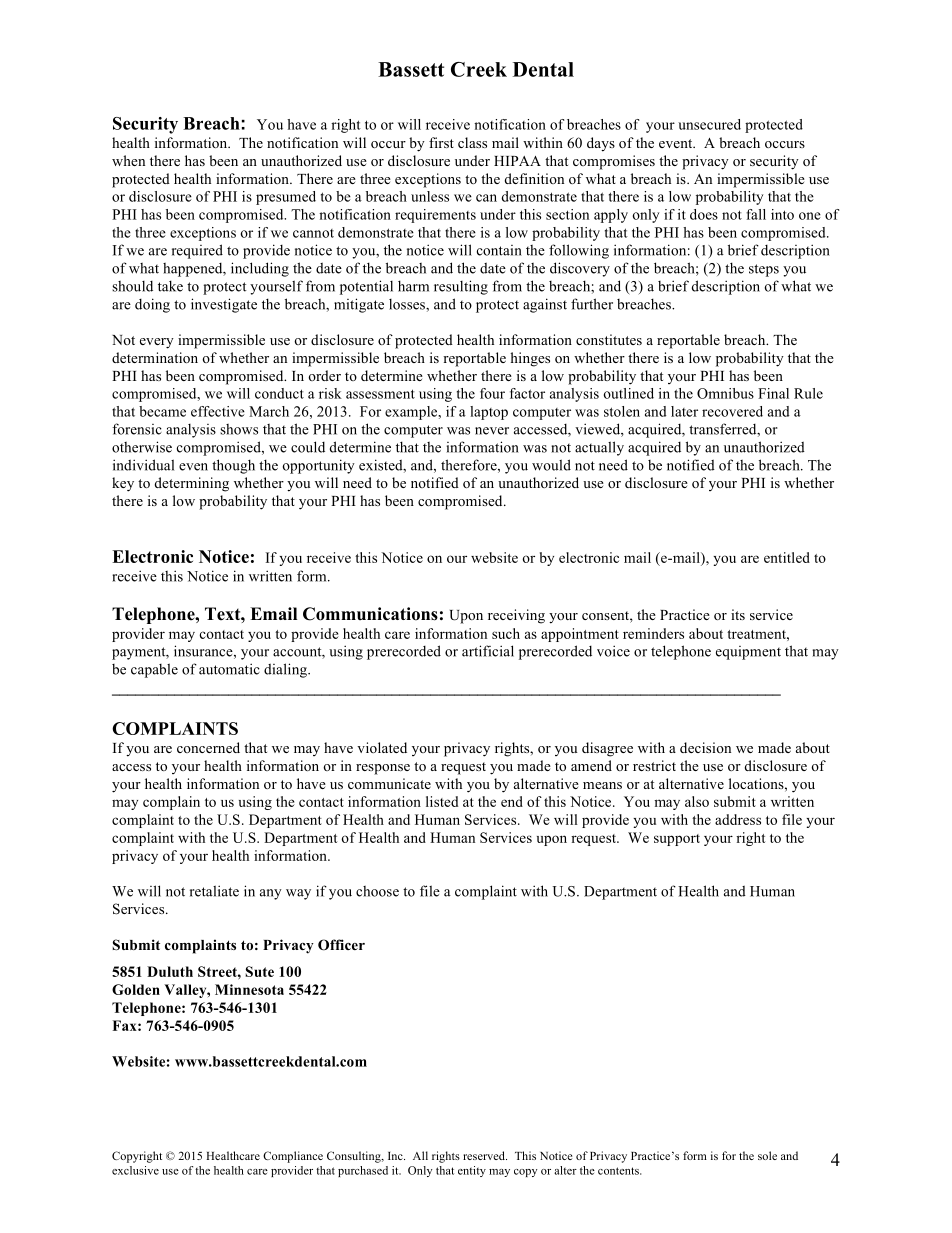 The width and height of the screenshot is (952, 1233). I want to click on concerned, so click(208, 747).
